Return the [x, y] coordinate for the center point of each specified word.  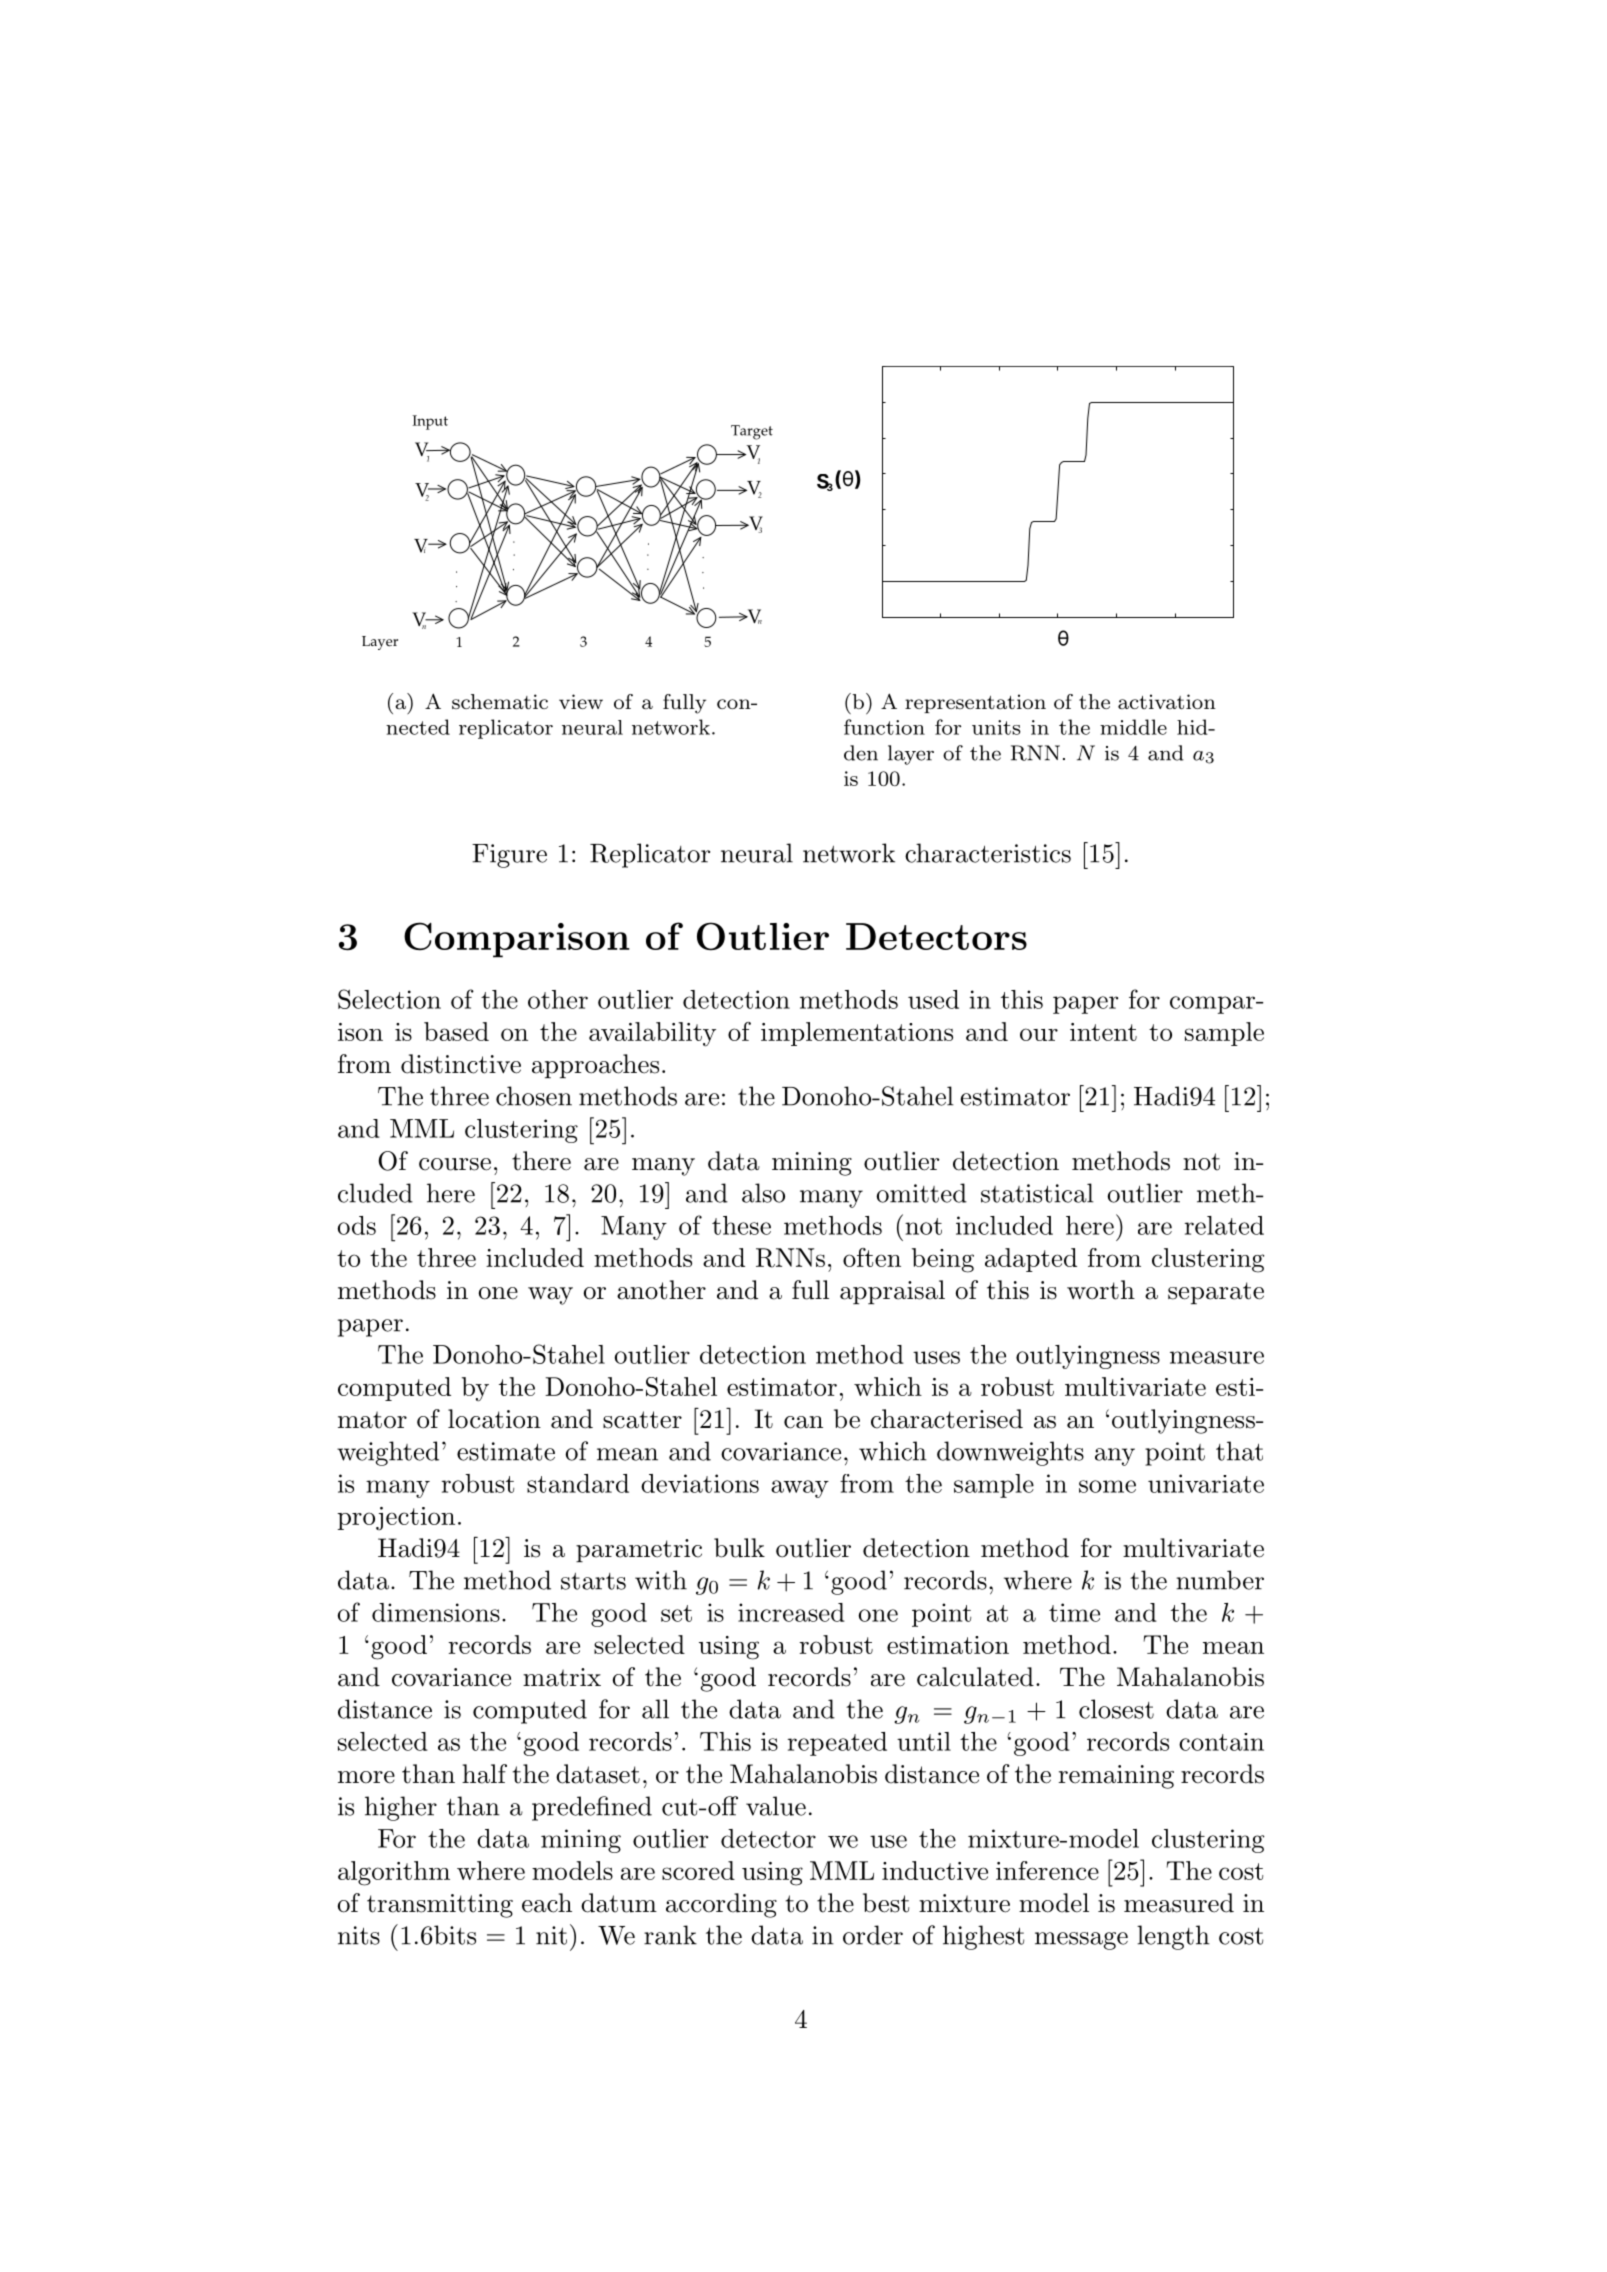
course [455, 1164]
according [721, 1905]
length [1173, 1937]
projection [396, 1519]
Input [430, 422]
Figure [509, 856]
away [800, 1489]
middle [1133, 727]
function [884, 727]
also [763, 1193]
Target [752, 432]
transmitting [440, 1906]
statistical [1037, 1193]
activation [1167, 701]
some [1107, 1486]
